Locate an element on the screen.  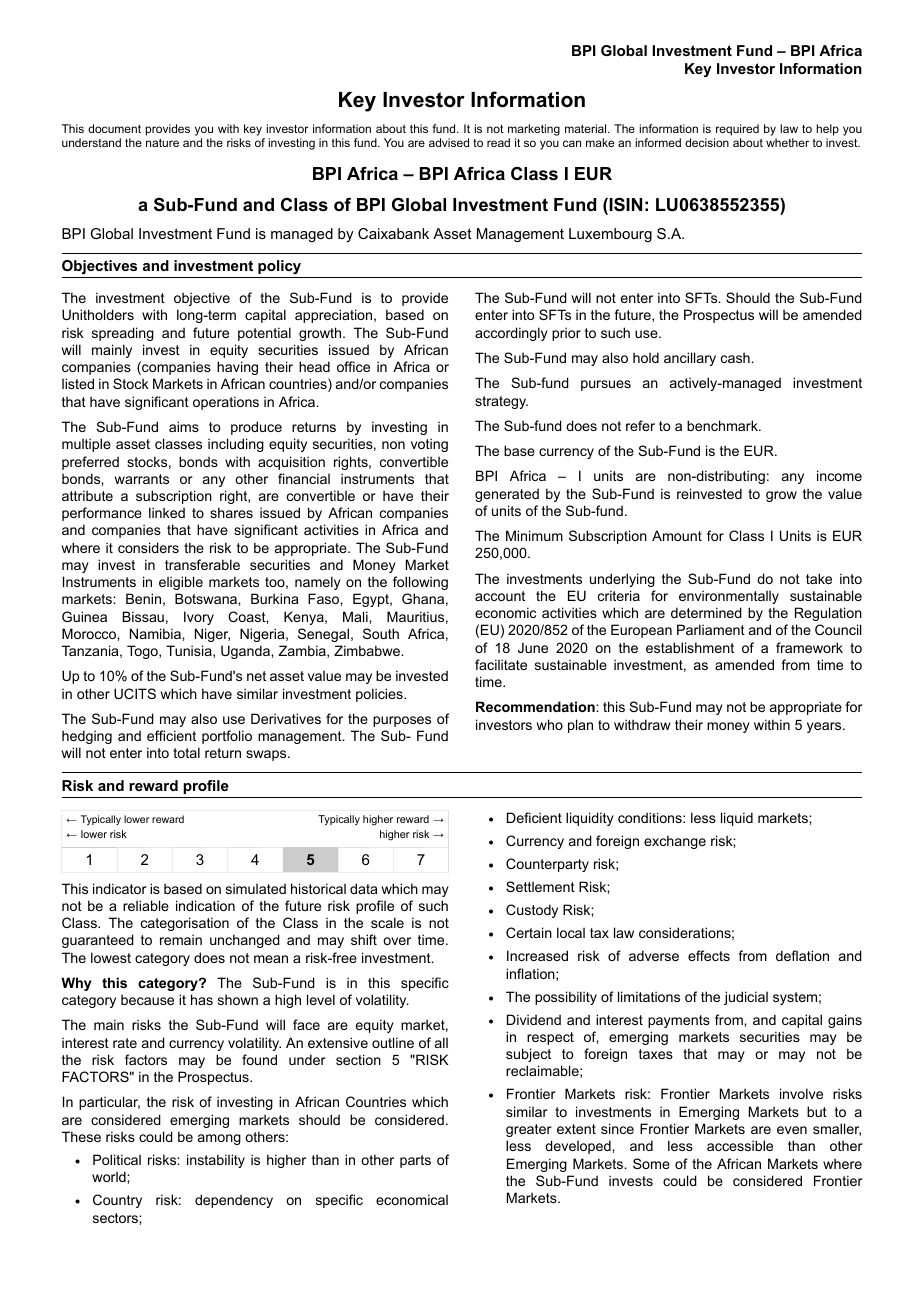
benchmark is located at coordinates (723, 425).
